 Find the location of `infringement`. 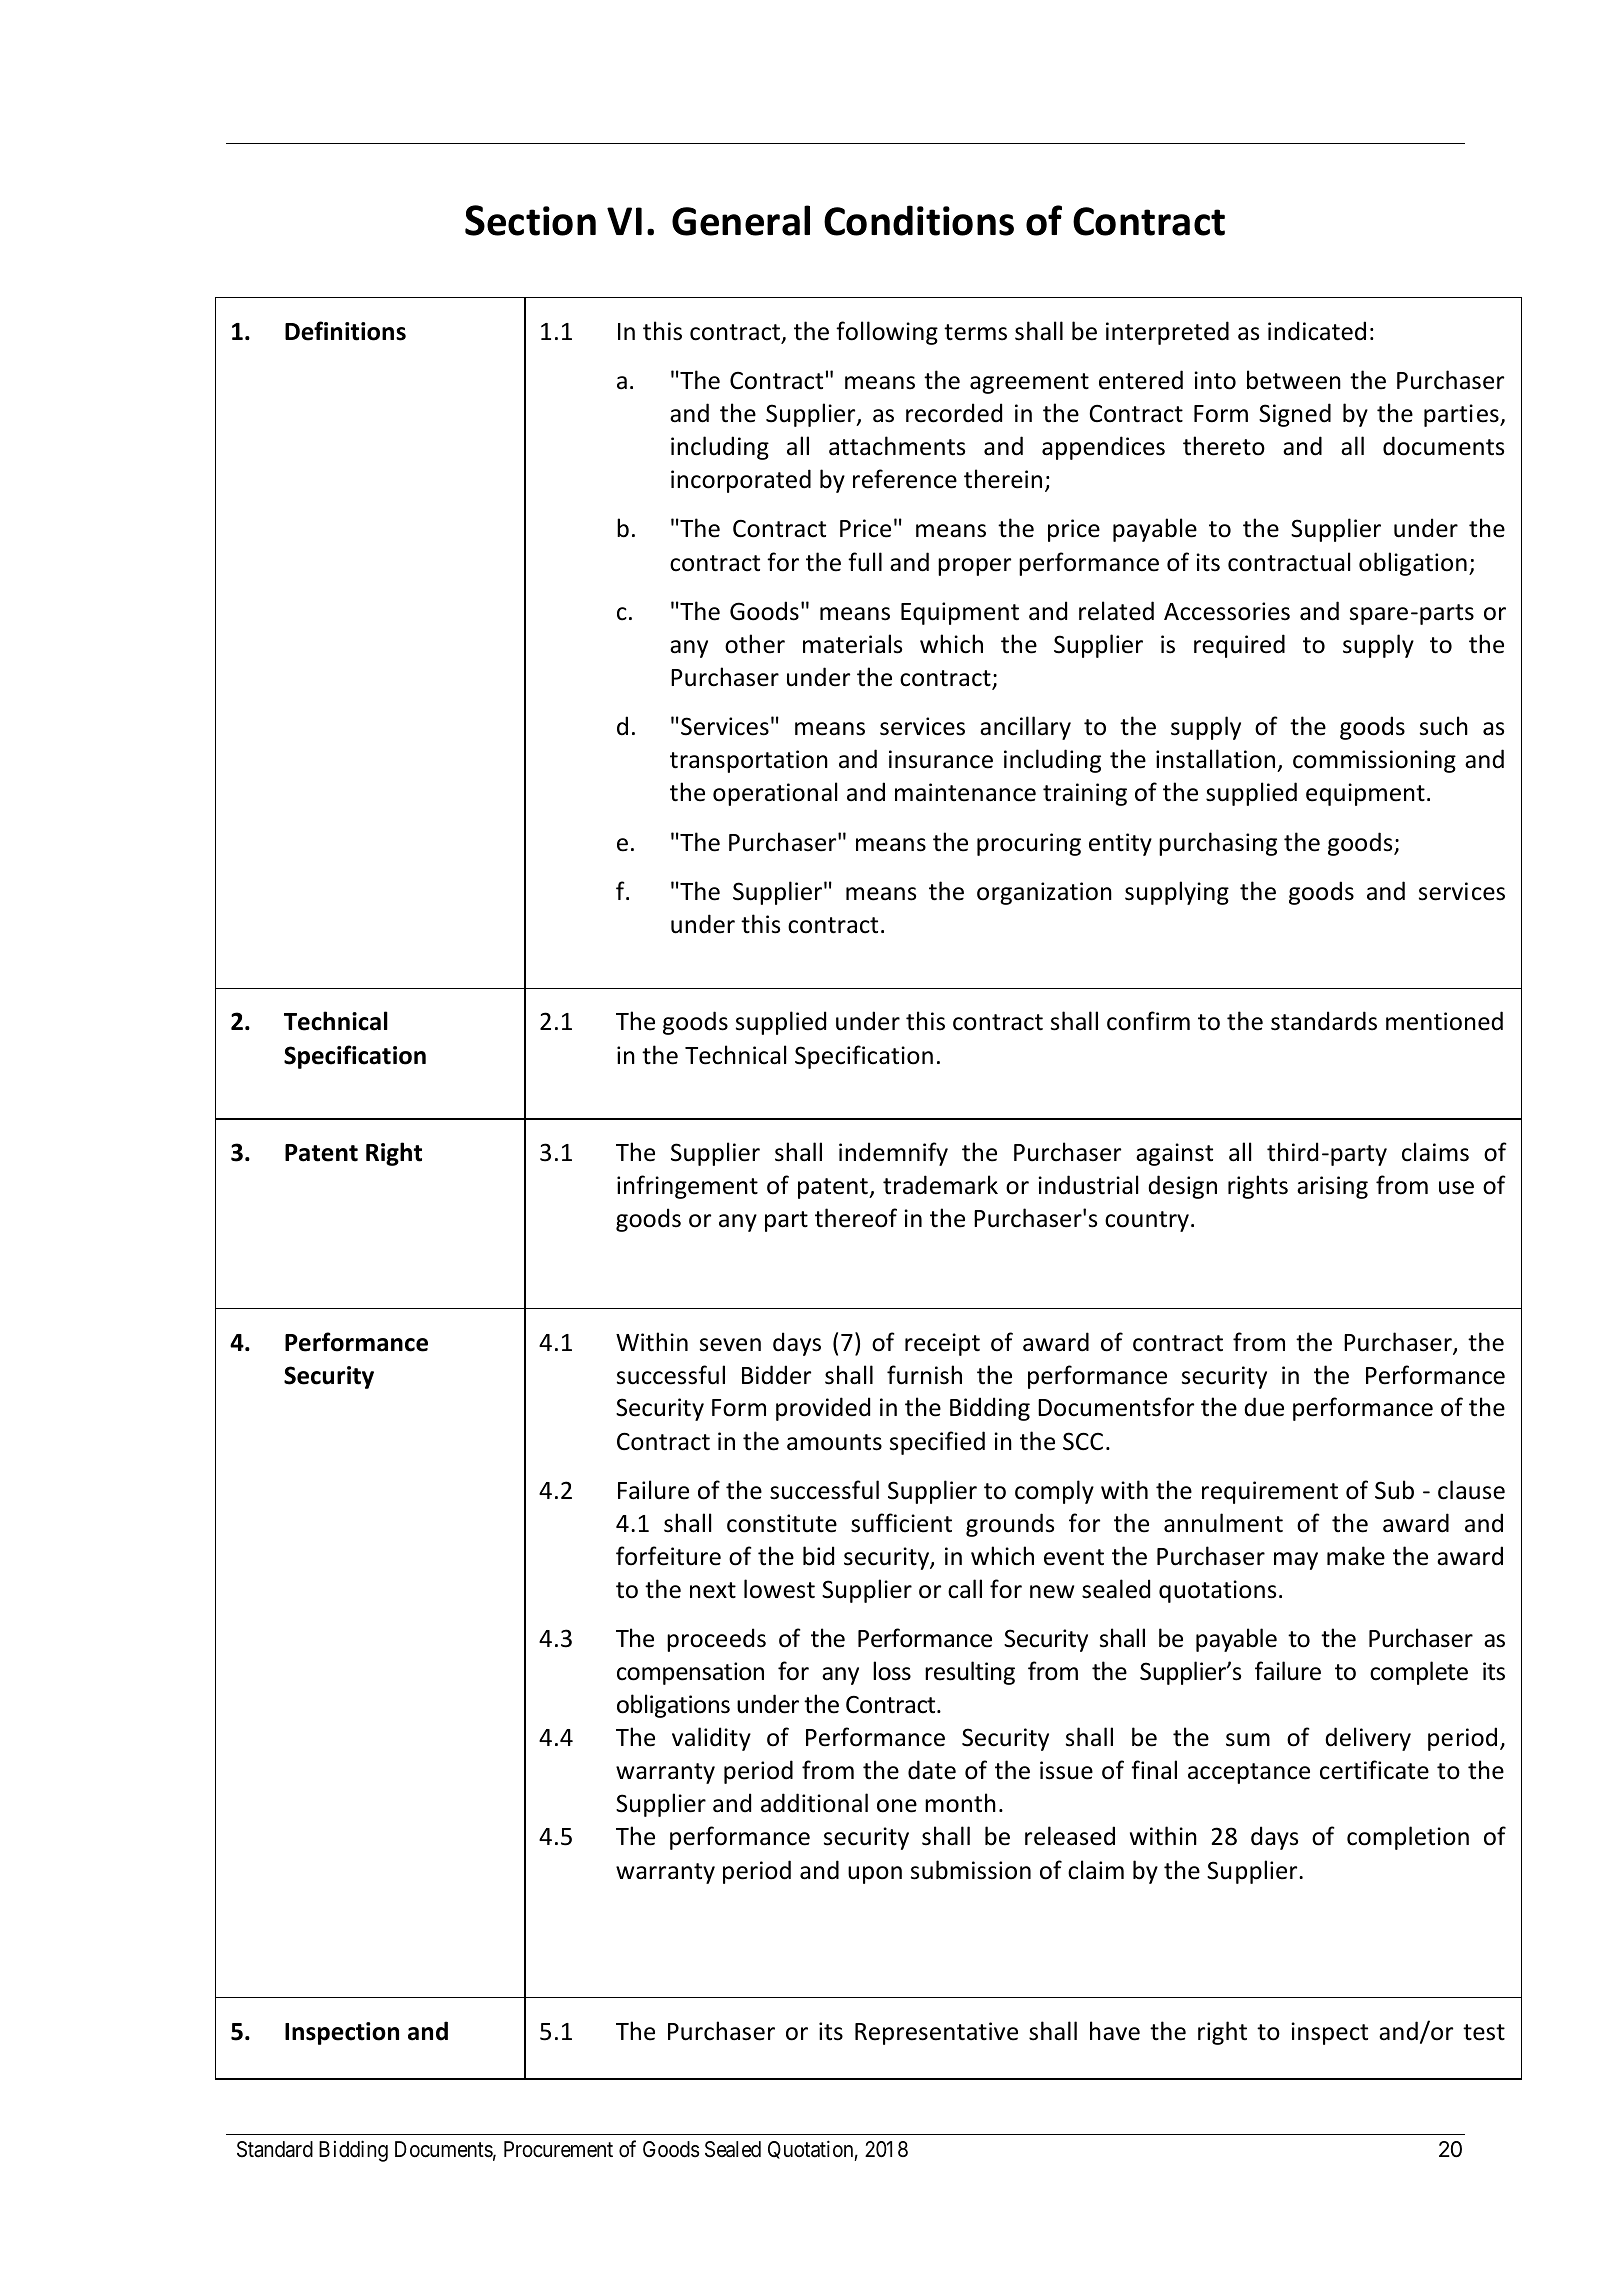

infringement is located at coordinates (687, 1187).
